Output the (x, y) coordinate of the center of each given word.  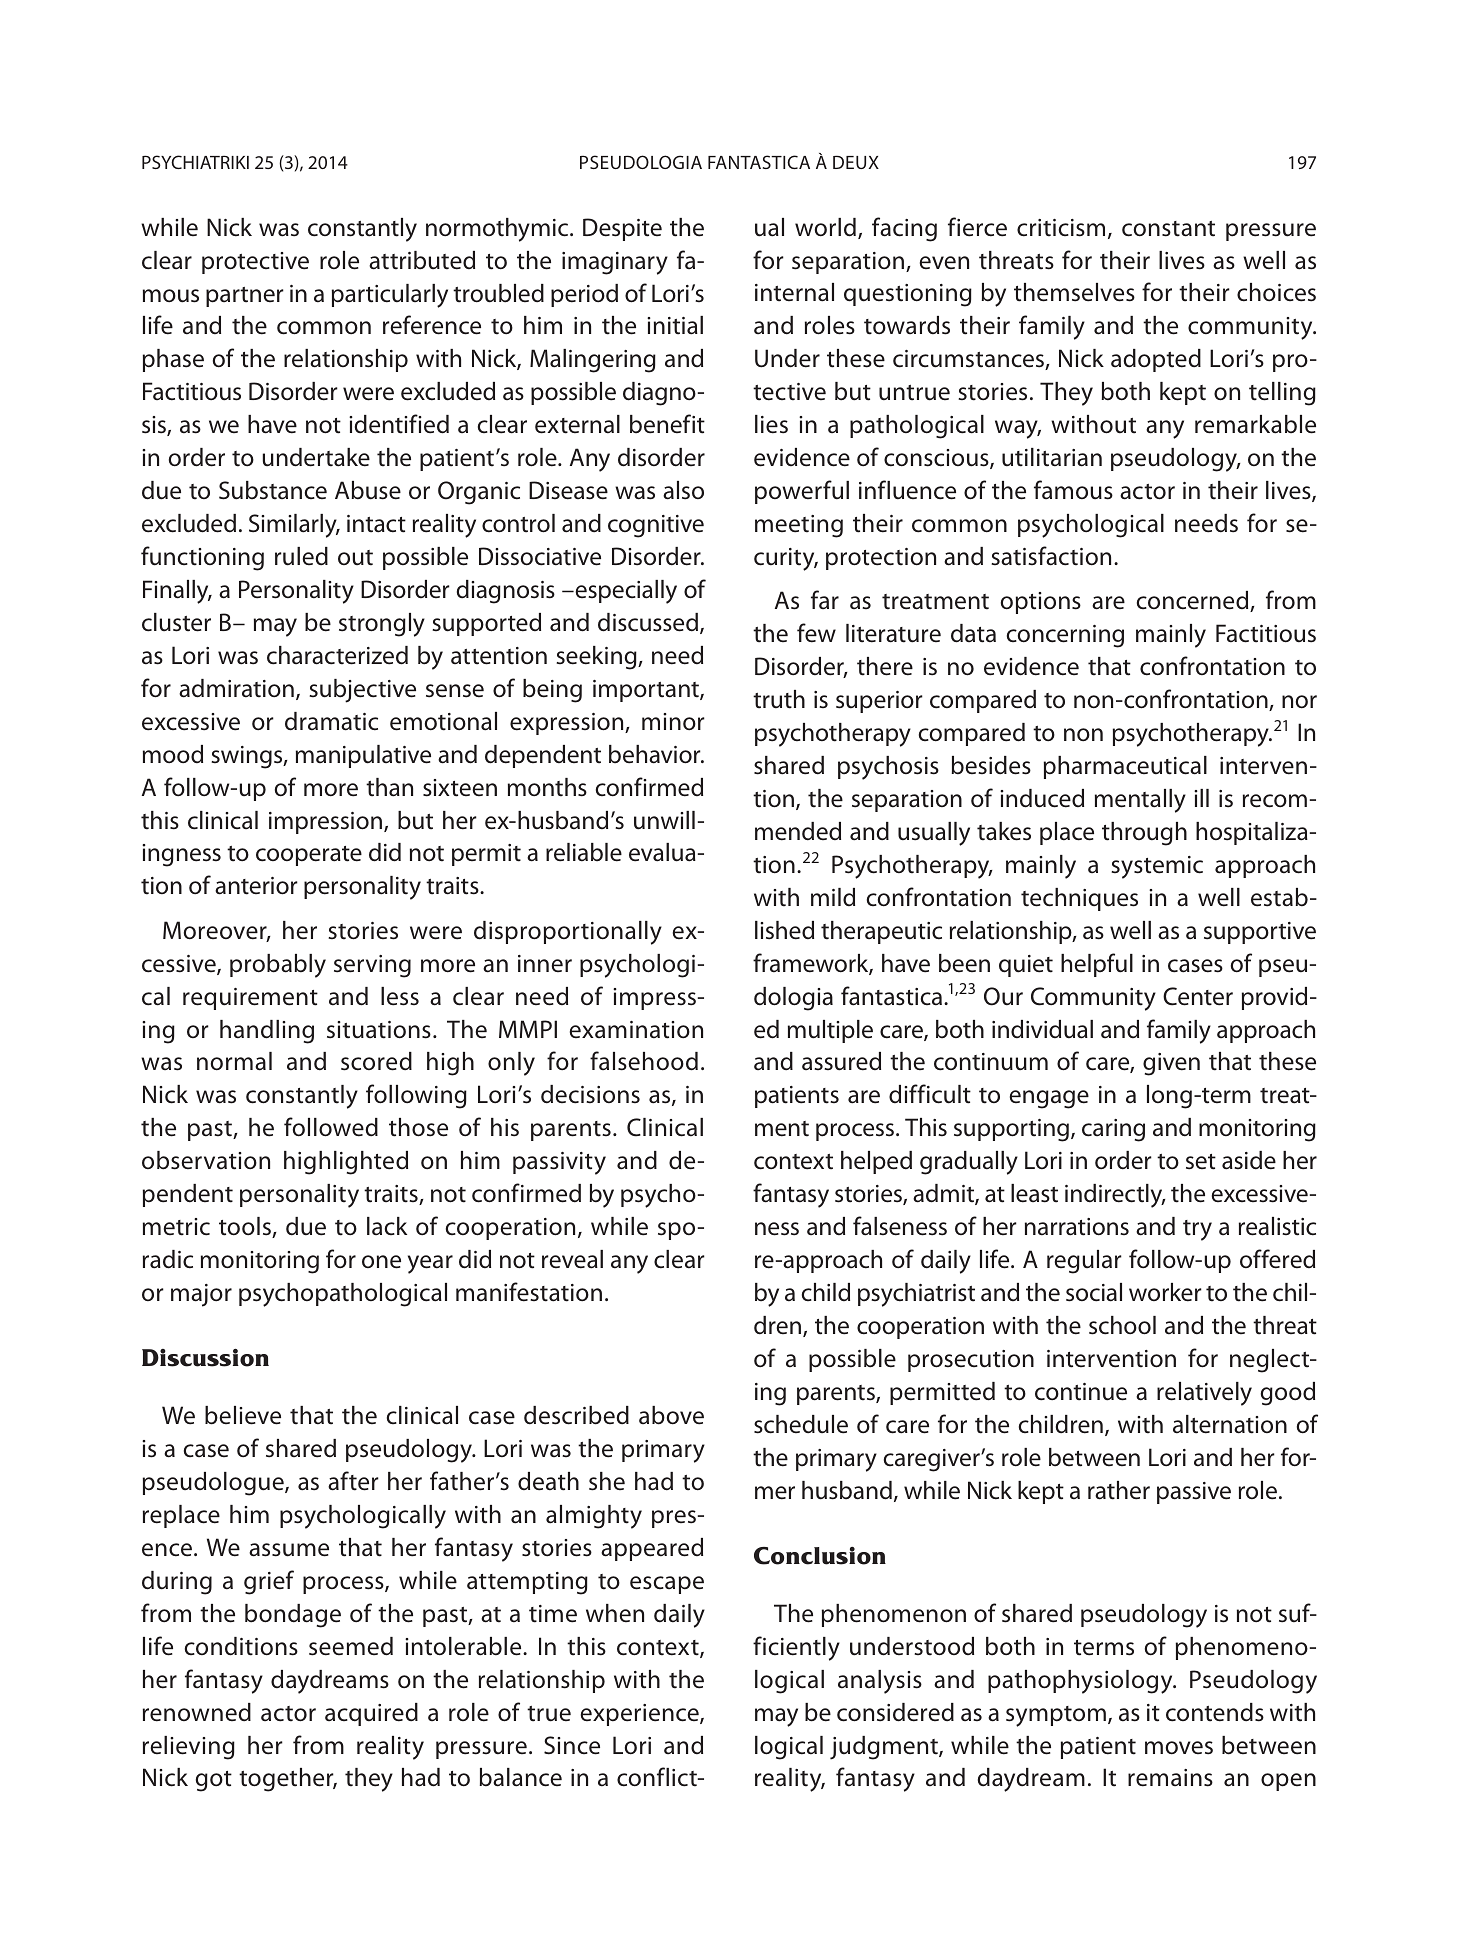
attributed (422, 260)
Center (1198, 996)
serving (372, 966)
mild (833, 897)
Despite (622, 229)
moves (1179, 1748)
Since (572, 1745)
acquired (371, 1714)
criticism (1061, 228)
